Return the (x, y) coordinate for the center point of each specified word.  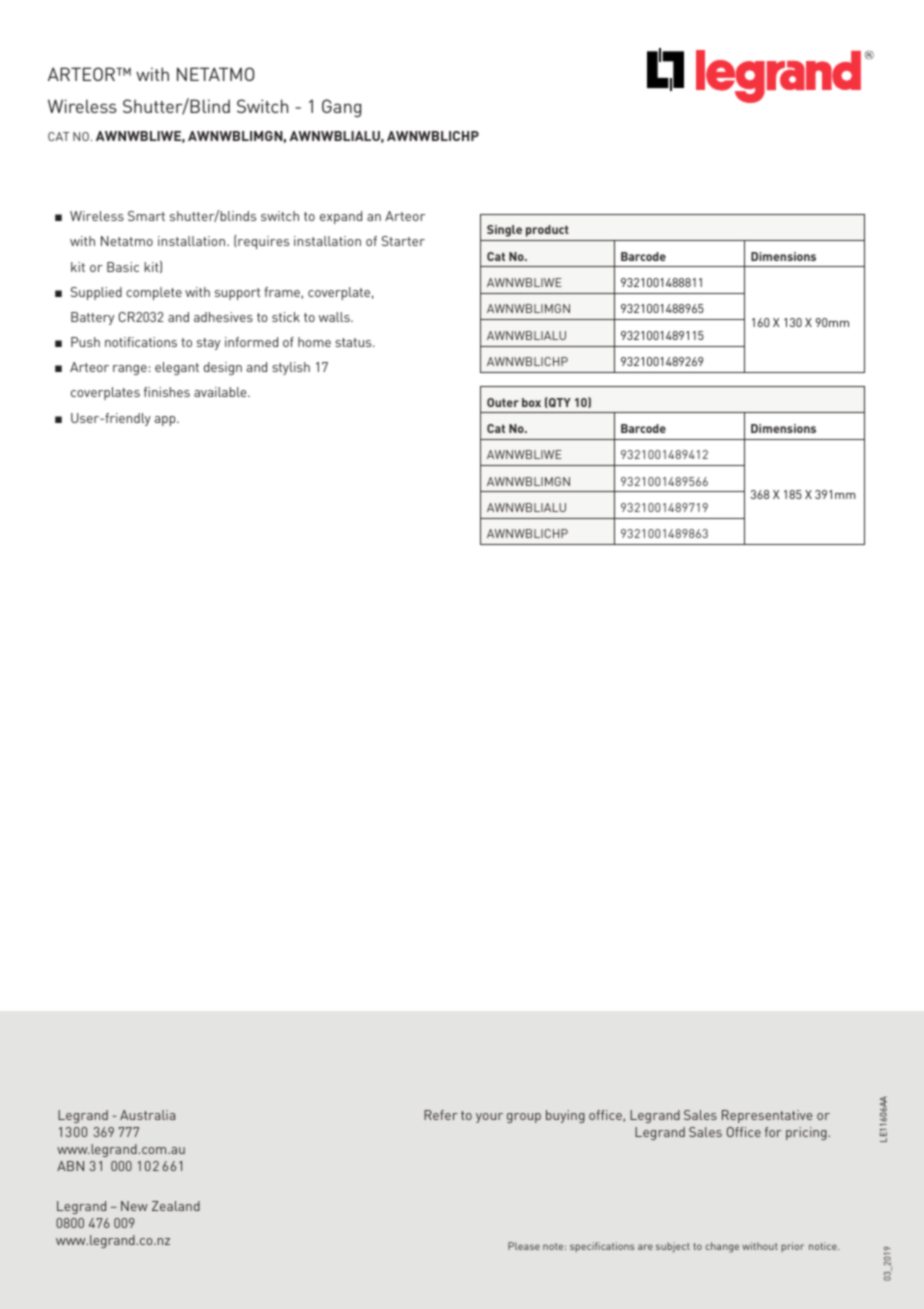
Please (524, 1246)
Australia (147, 1115)
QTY (560, 402)
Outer (503, 402)
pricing (807, 1133)
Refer (441, 1115)
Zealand (176, 1206)
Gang (341, 108)
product (547, 231)
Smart (146, 216)
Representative (767, 1116)
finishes (167, 392)
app (166, 421)
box (531, 402)
